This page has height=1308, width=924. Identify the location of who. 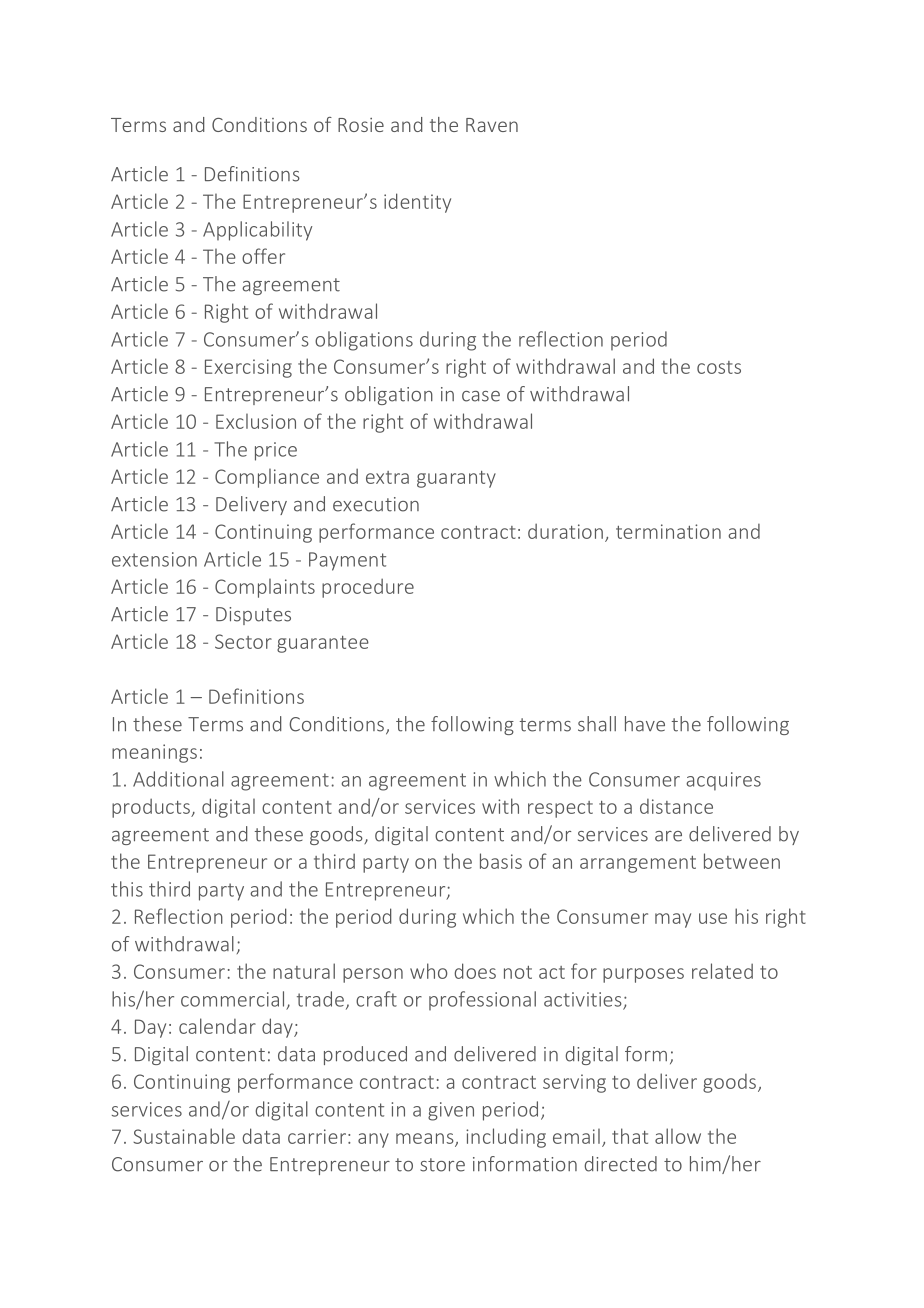
(429, 971).
